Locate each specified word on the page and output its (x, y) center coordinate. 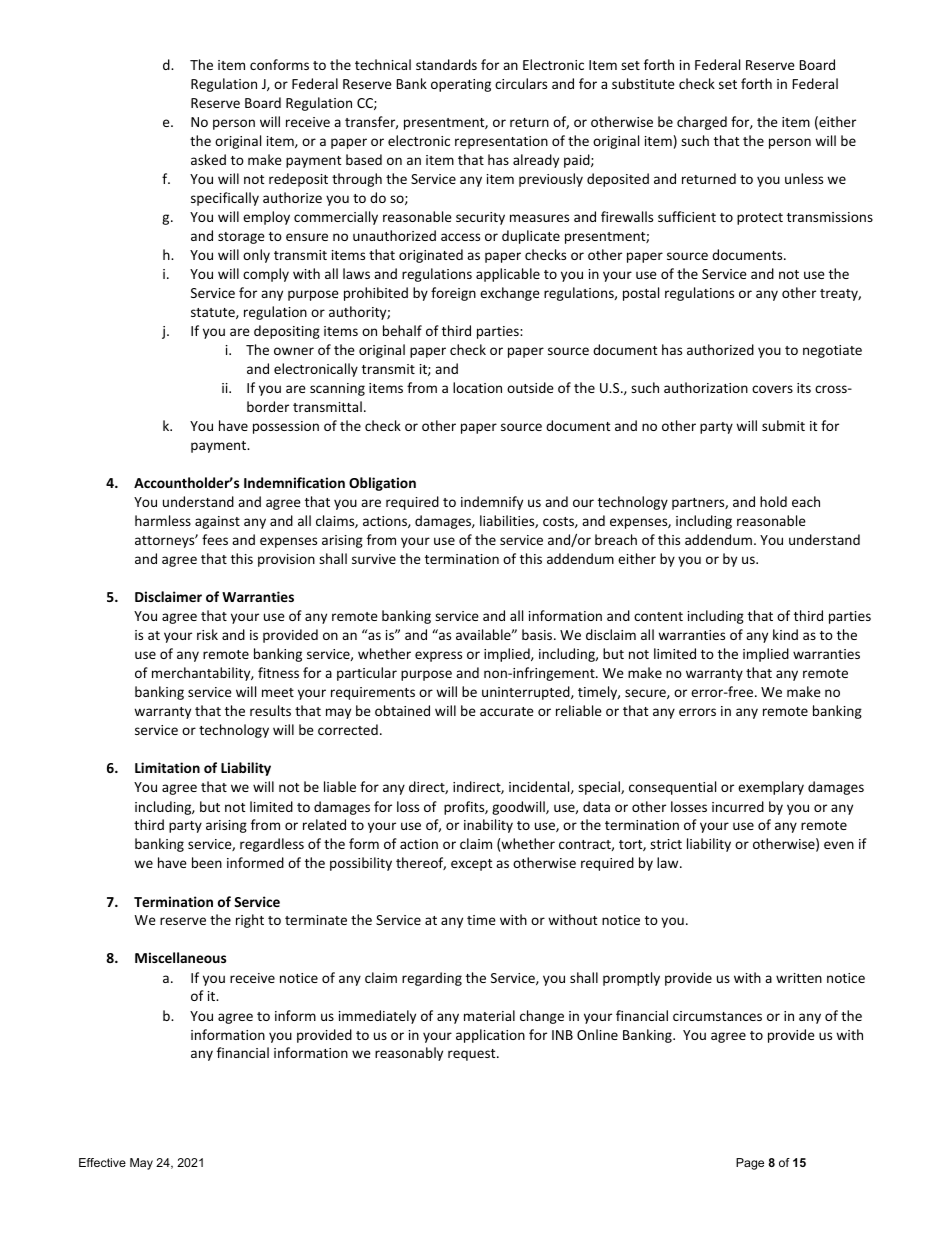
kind (785, 634)
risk (207, 634)
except (471, 865)
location (477, 387)
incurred (738, 806)
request (473, 1055)
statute (214, 313)
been (207, 862)
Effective (102, 1162)
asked (208, 159)
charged (702, 123)
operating (461, 85)
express (438, 656)
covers (772, 389)
